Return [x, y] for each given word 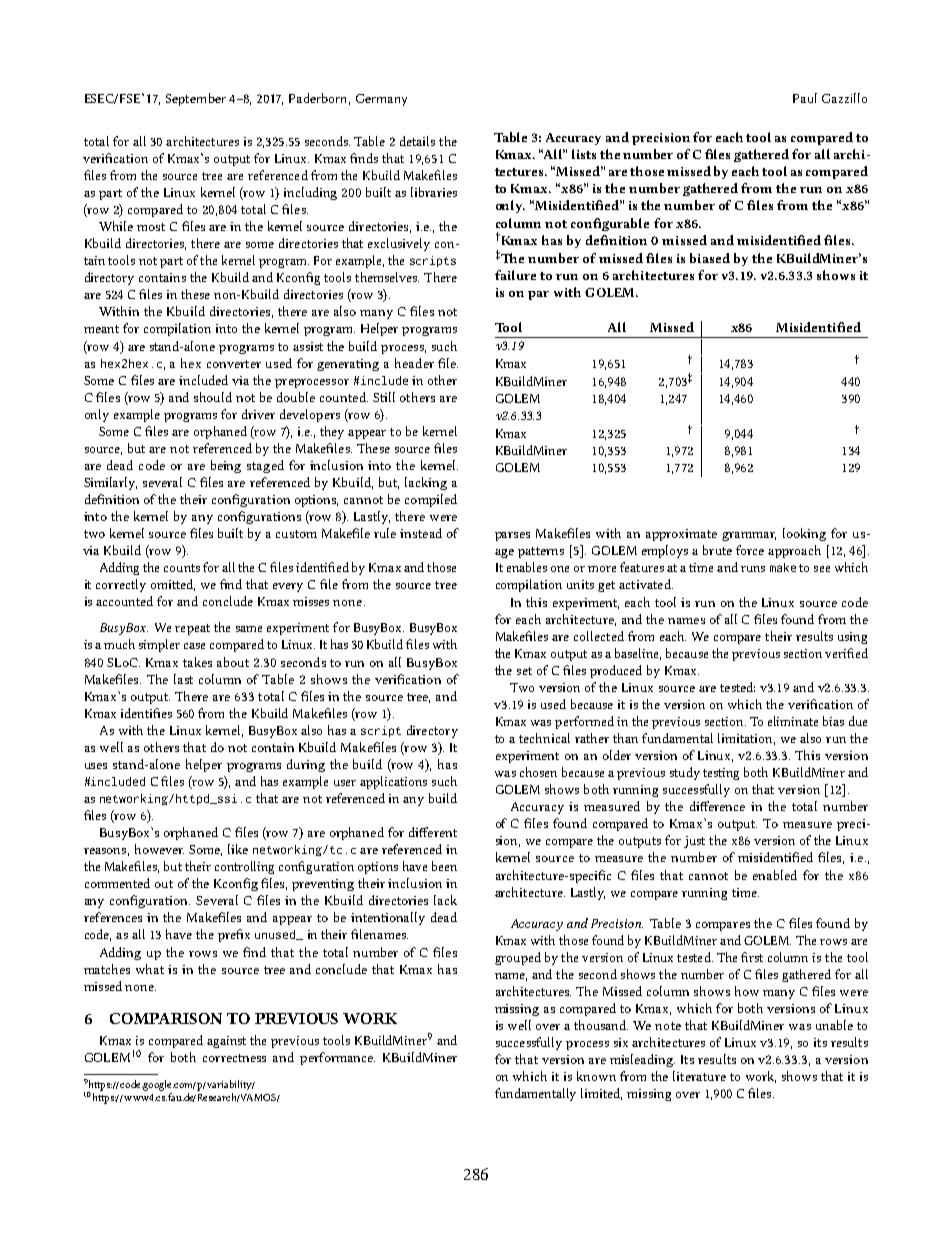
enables [527, 567]
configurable [610, 224]
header [414, 363]
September [196, 99]
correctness [234, 1058]
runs [753, 569]
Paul [805, 98]
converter [234, 364]
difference [717, 806]
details [417, 141]
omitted [173, 585]
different [433, 832]
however [159, 849]
